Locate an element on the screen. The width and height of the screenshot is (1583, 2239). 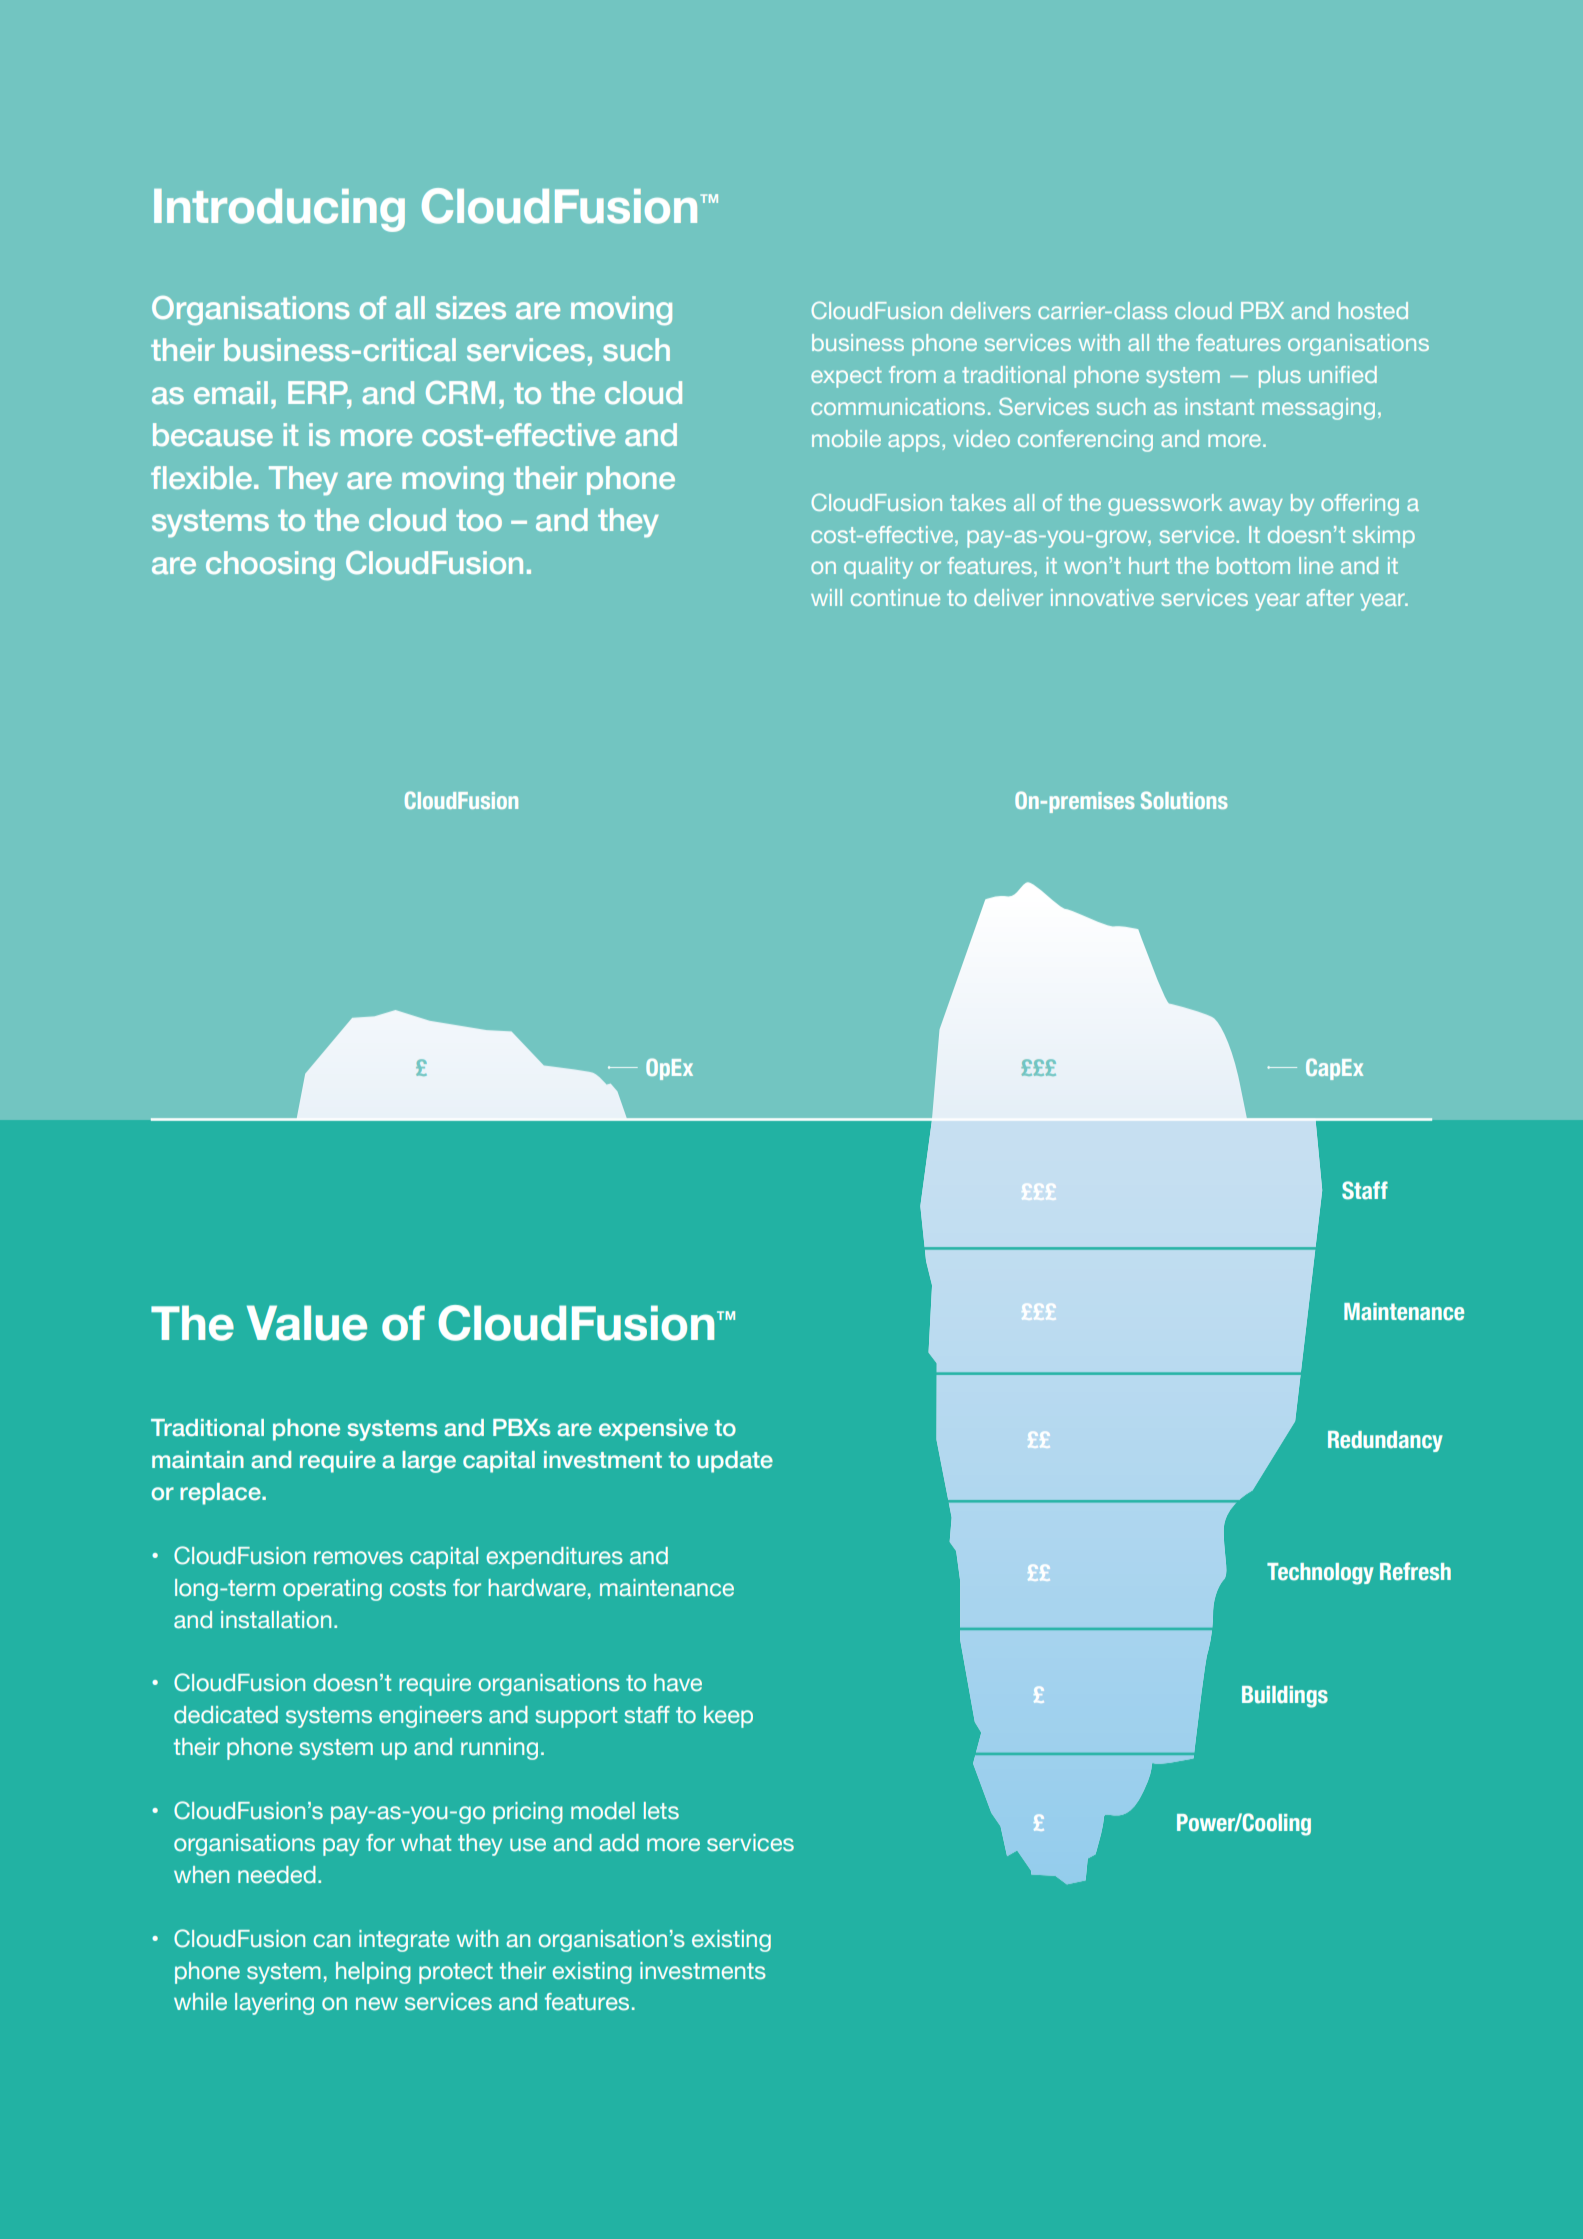
expect is located at coordinates (846, 377).
